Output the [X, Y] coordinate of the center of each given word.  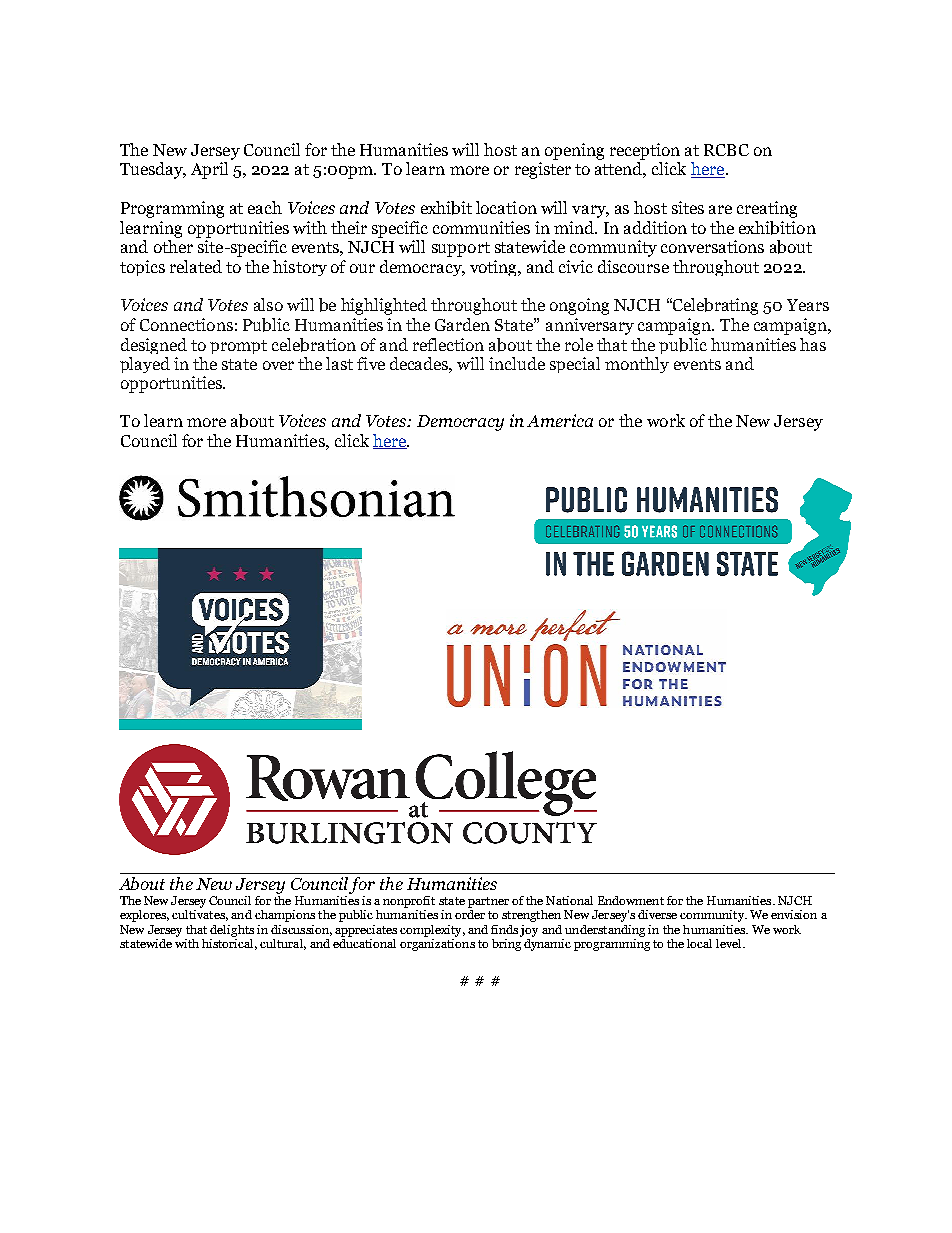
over [278, 365]
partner [488, 902]
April [209, 170]
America [560, 420]
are [720, 209]
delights [232, 931]
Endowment [631, 900]
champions [285, 916]
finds [504, 929]
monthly [637, 365]
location [506, 207]
